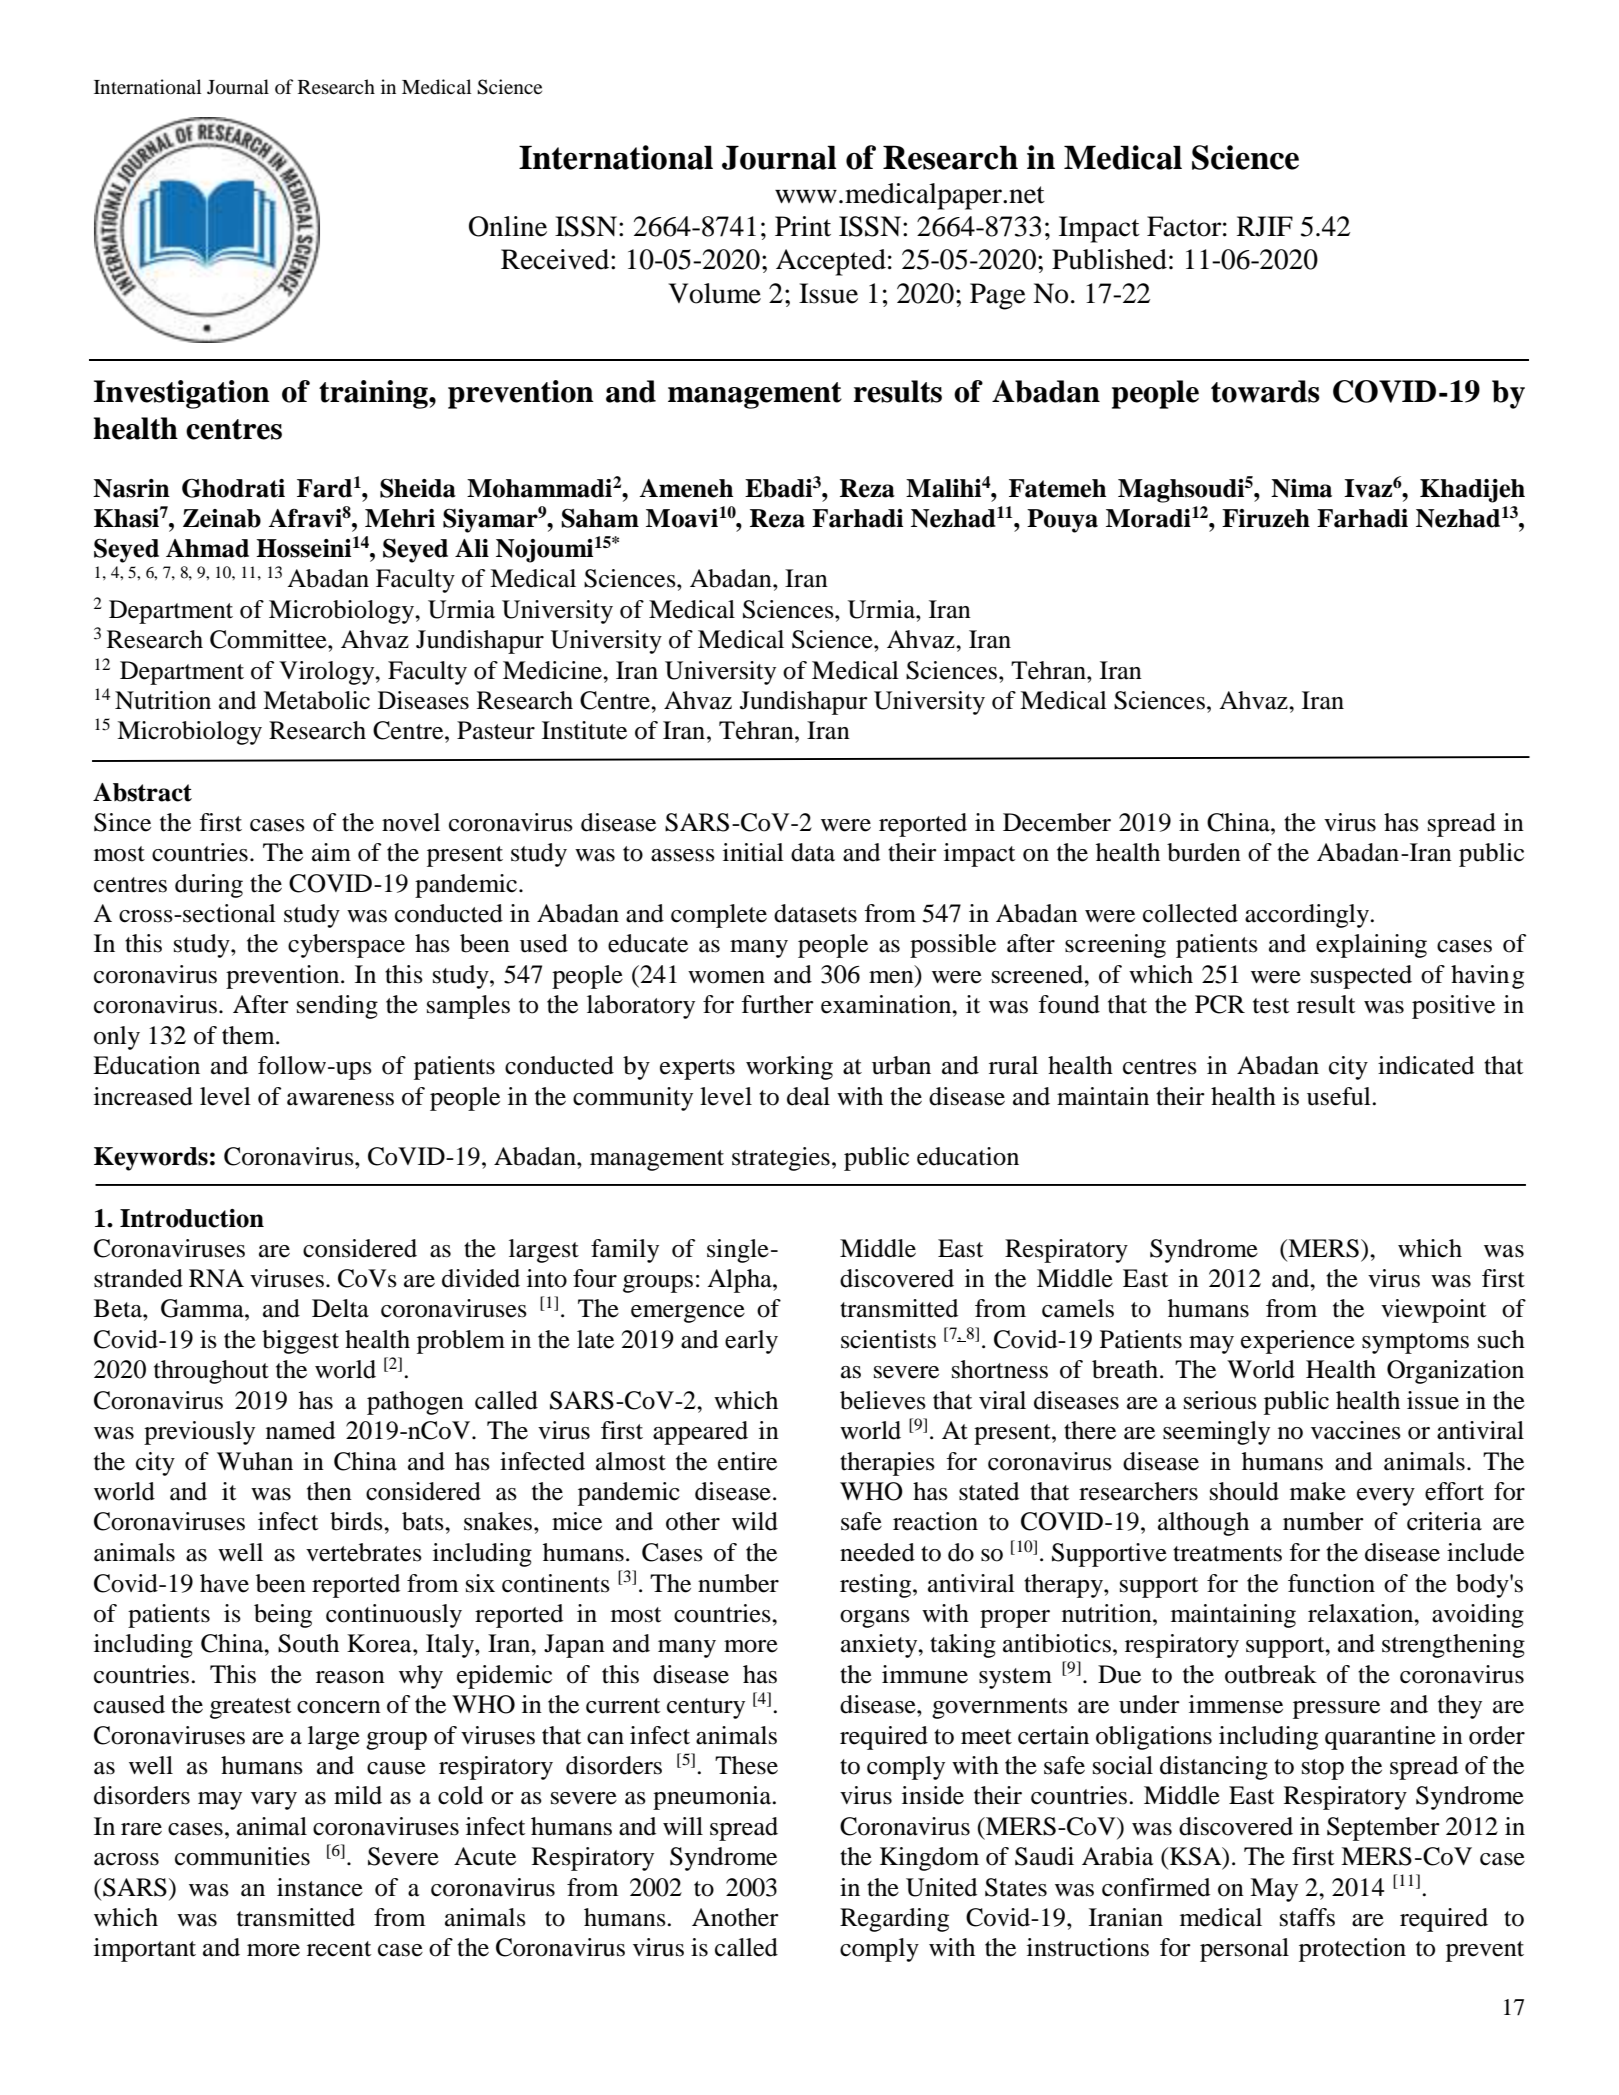 The height and width of the screenshot is (2095, 1619). What do you see at coordinates (316, 700) in the screenshot?
I see `Metabolic` at bounding box center [316, 700].
